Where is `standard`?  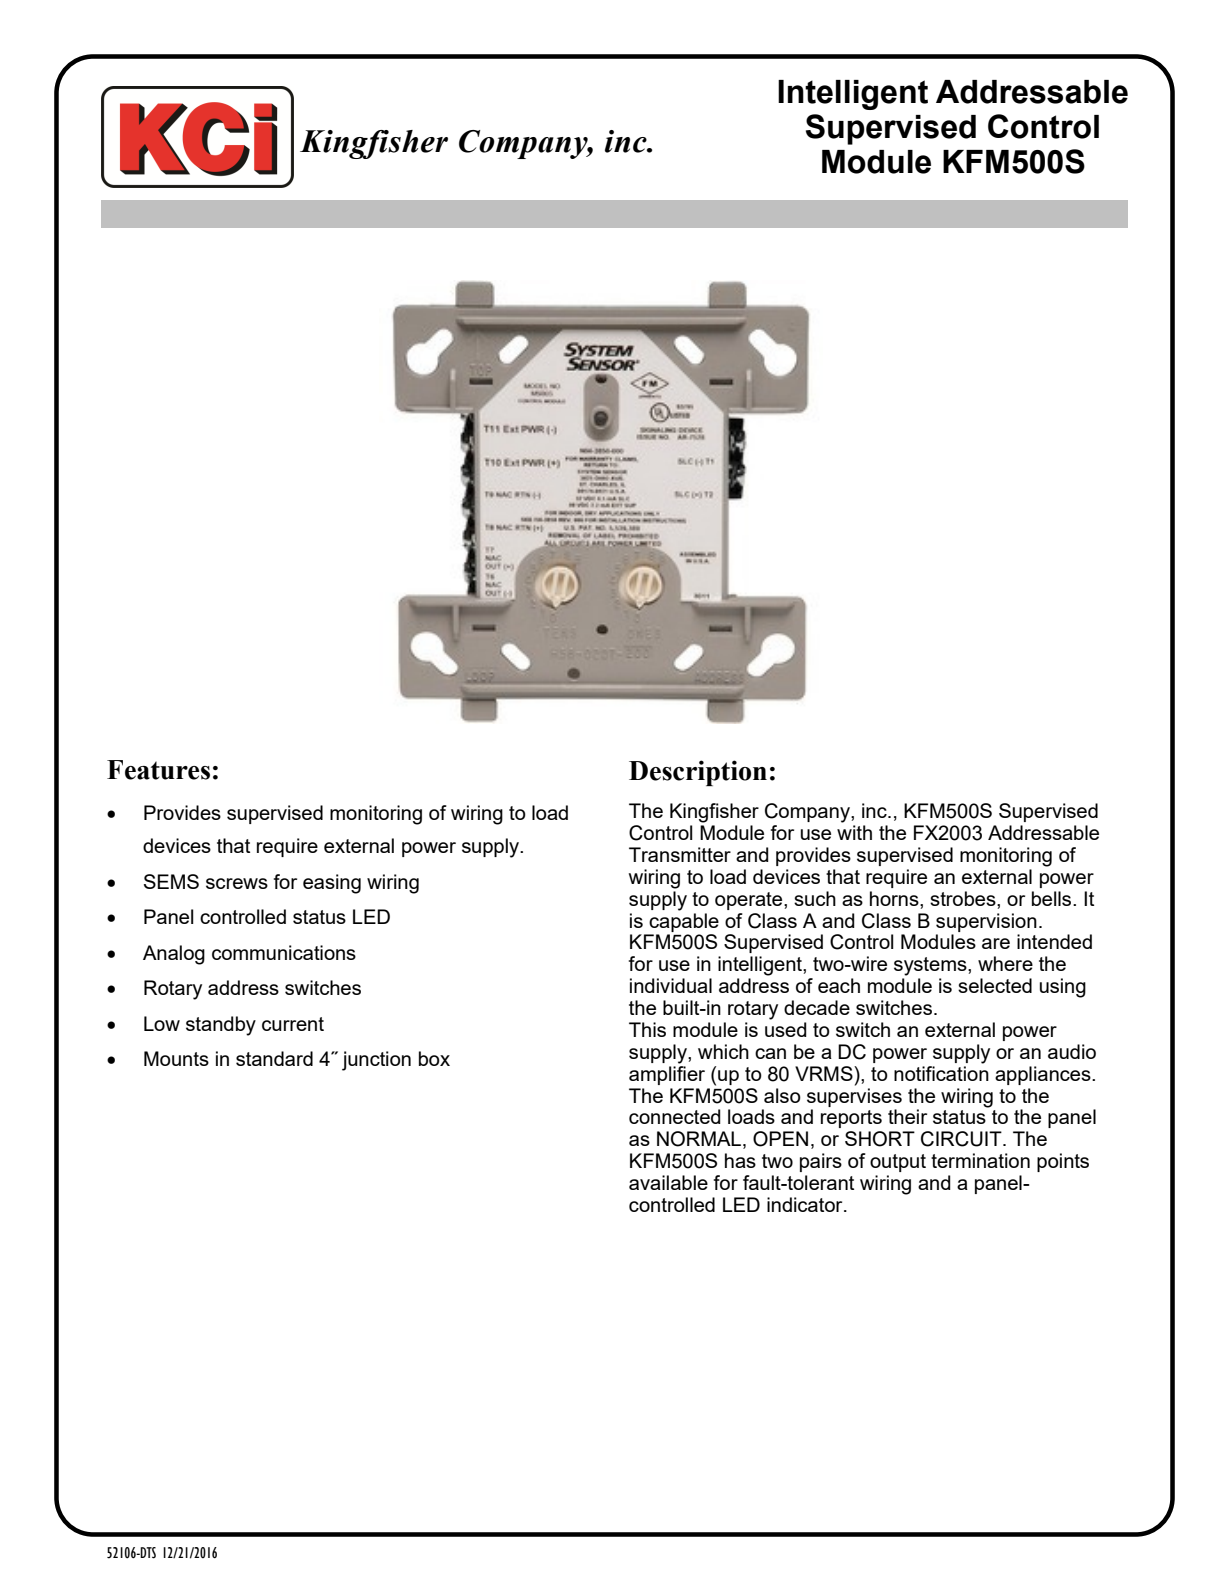
standard is located at coordinates (274, 1058).
